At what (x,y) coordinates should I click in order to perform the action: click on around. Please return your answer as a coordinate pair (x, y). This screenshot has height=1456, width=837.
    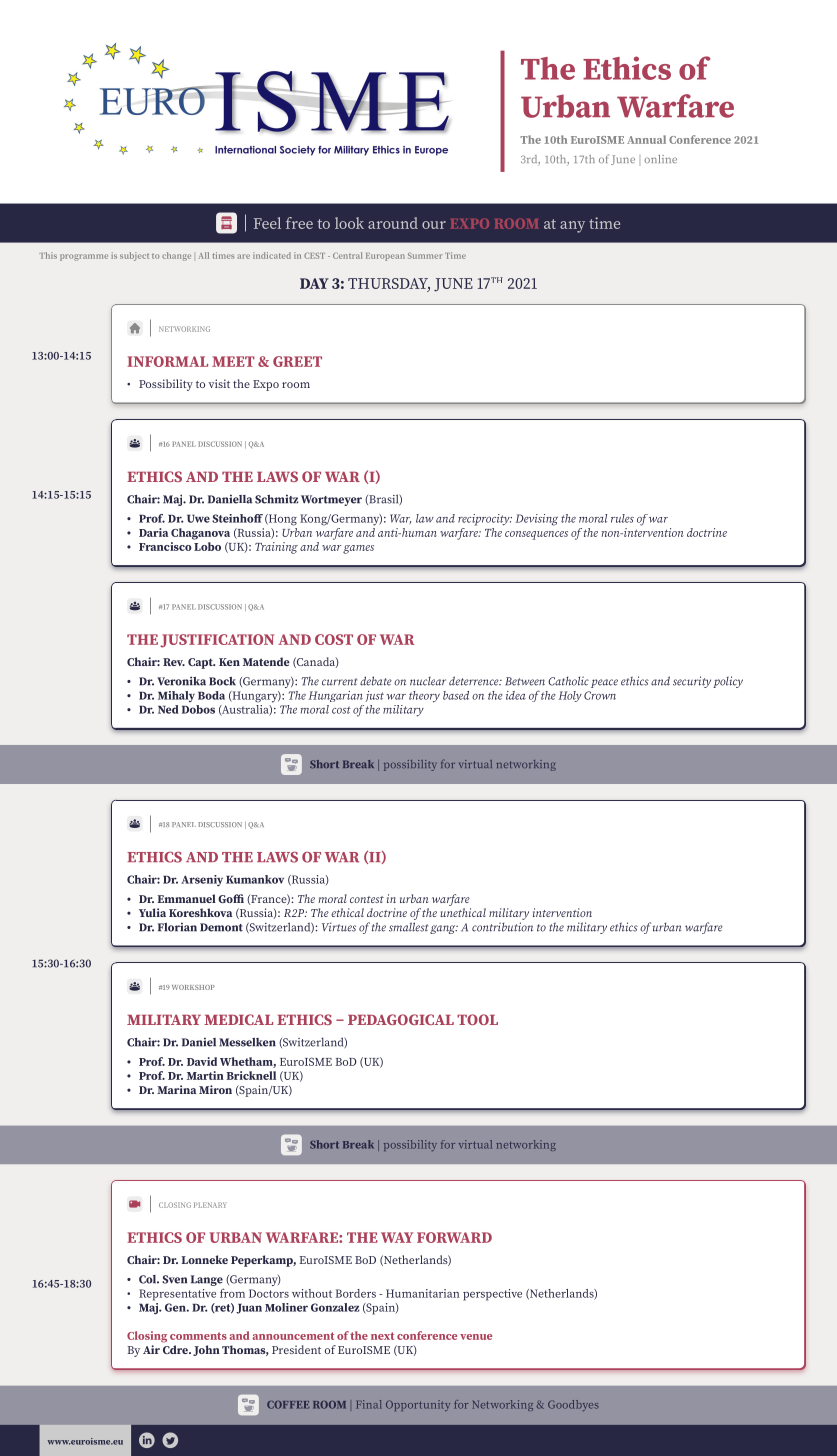
    Looking at the image, I should click on (393, 223).
